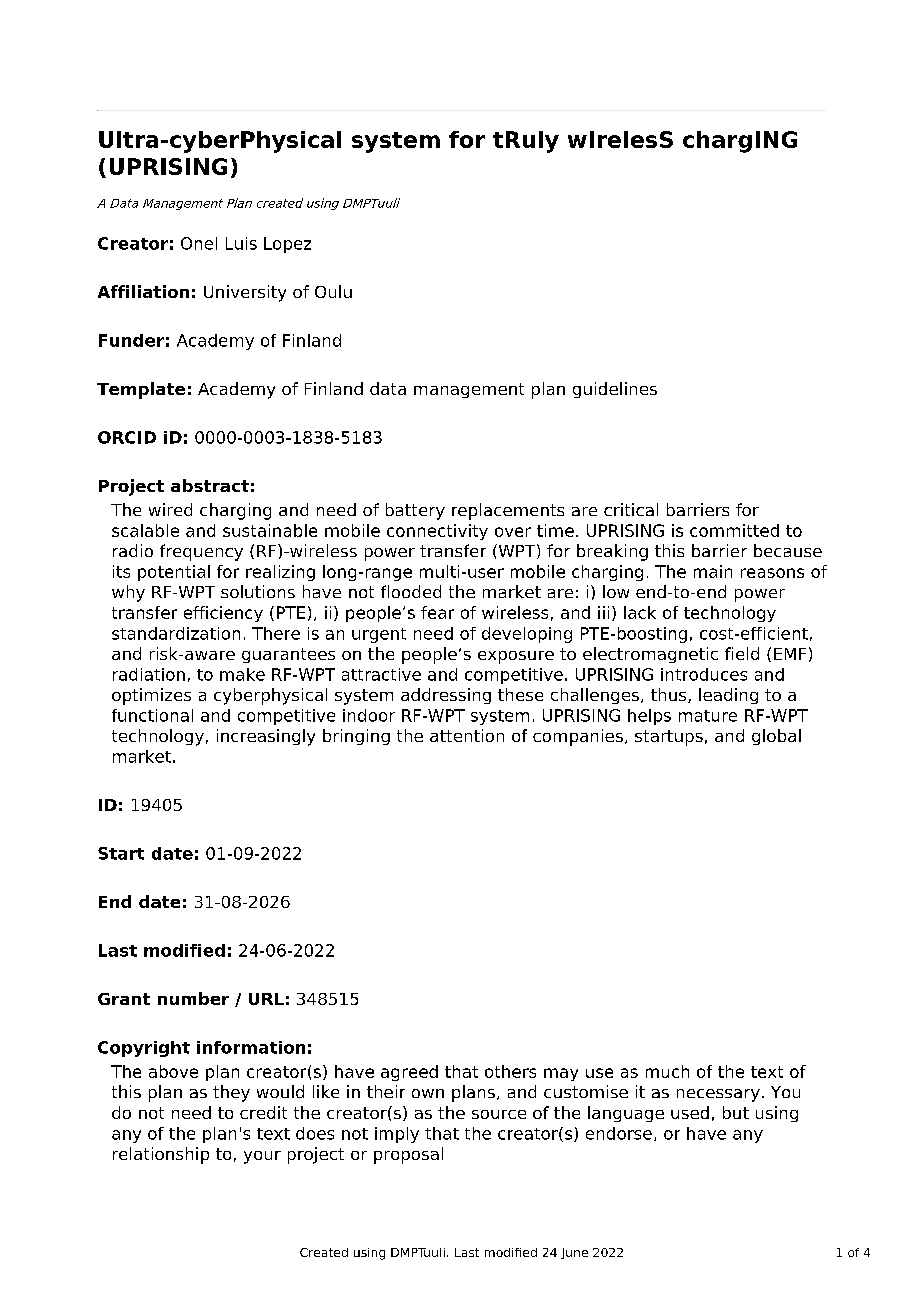  What do you see at coordinates (713, 571) in the screenshot?
I see `main` at bounding box center [713, 571].
